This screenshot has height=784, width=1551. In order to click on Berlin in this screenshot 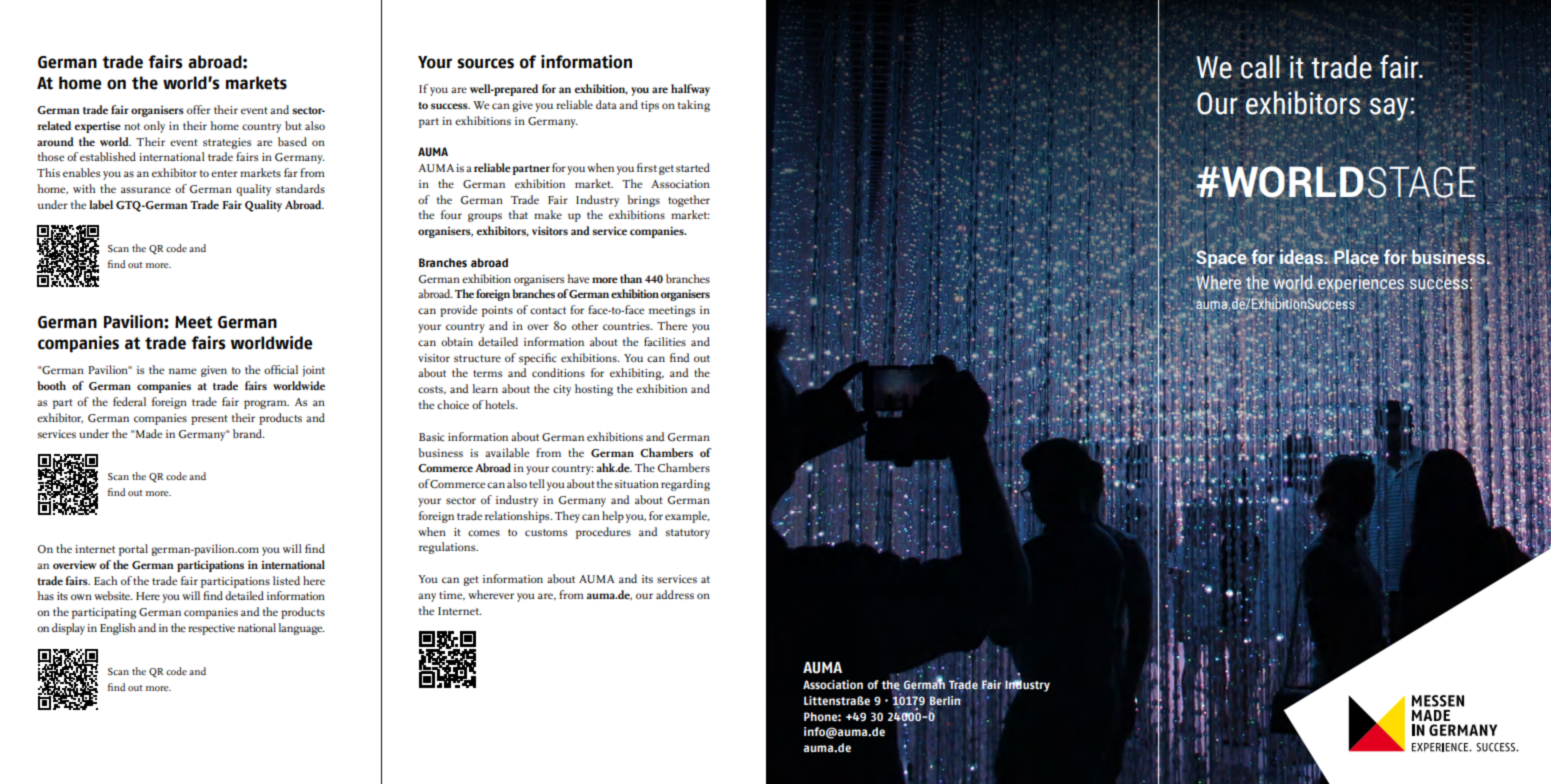, I will do `click(945, 700)`.
